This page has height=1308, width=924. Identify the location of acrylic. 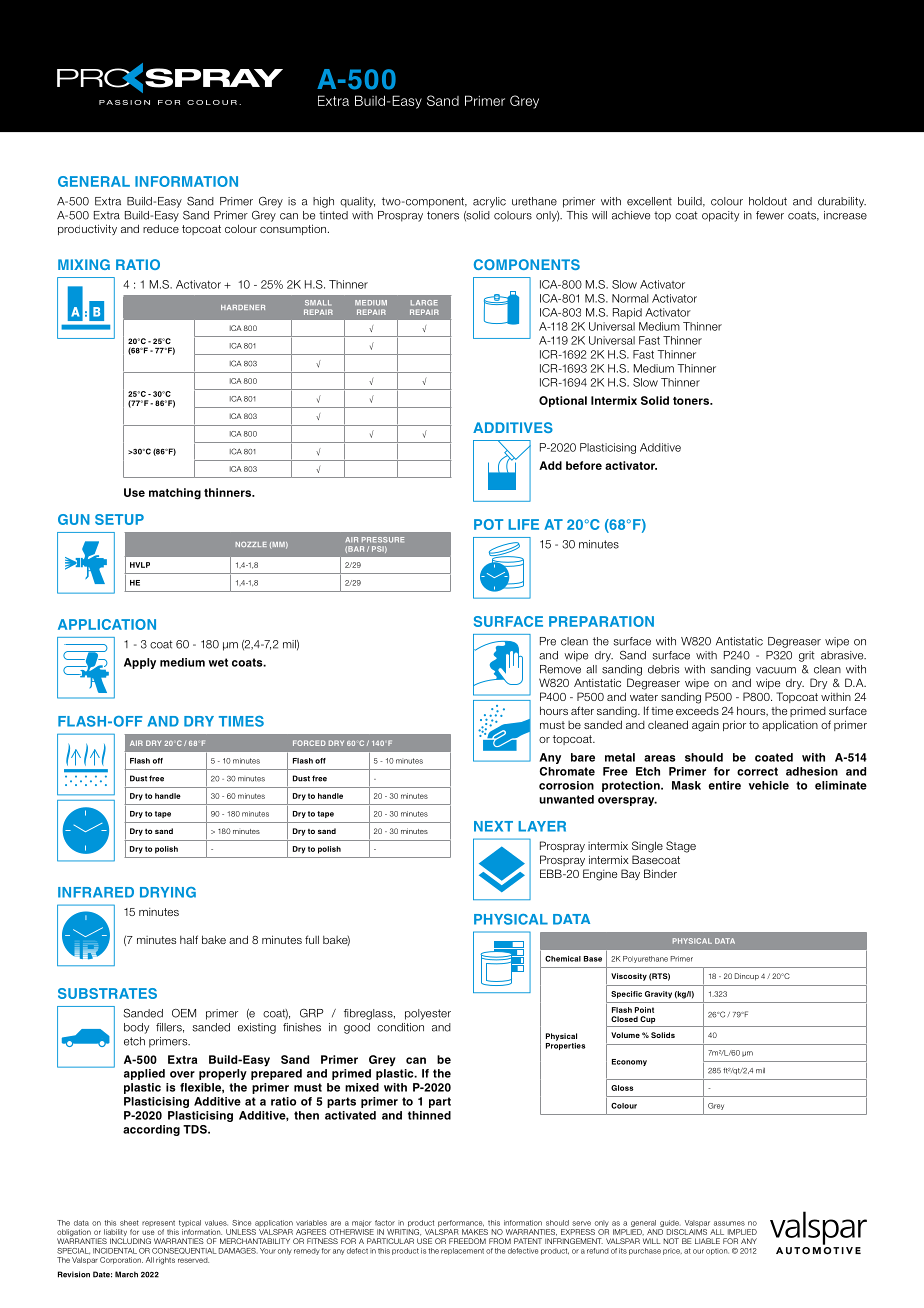
(489, 202).
